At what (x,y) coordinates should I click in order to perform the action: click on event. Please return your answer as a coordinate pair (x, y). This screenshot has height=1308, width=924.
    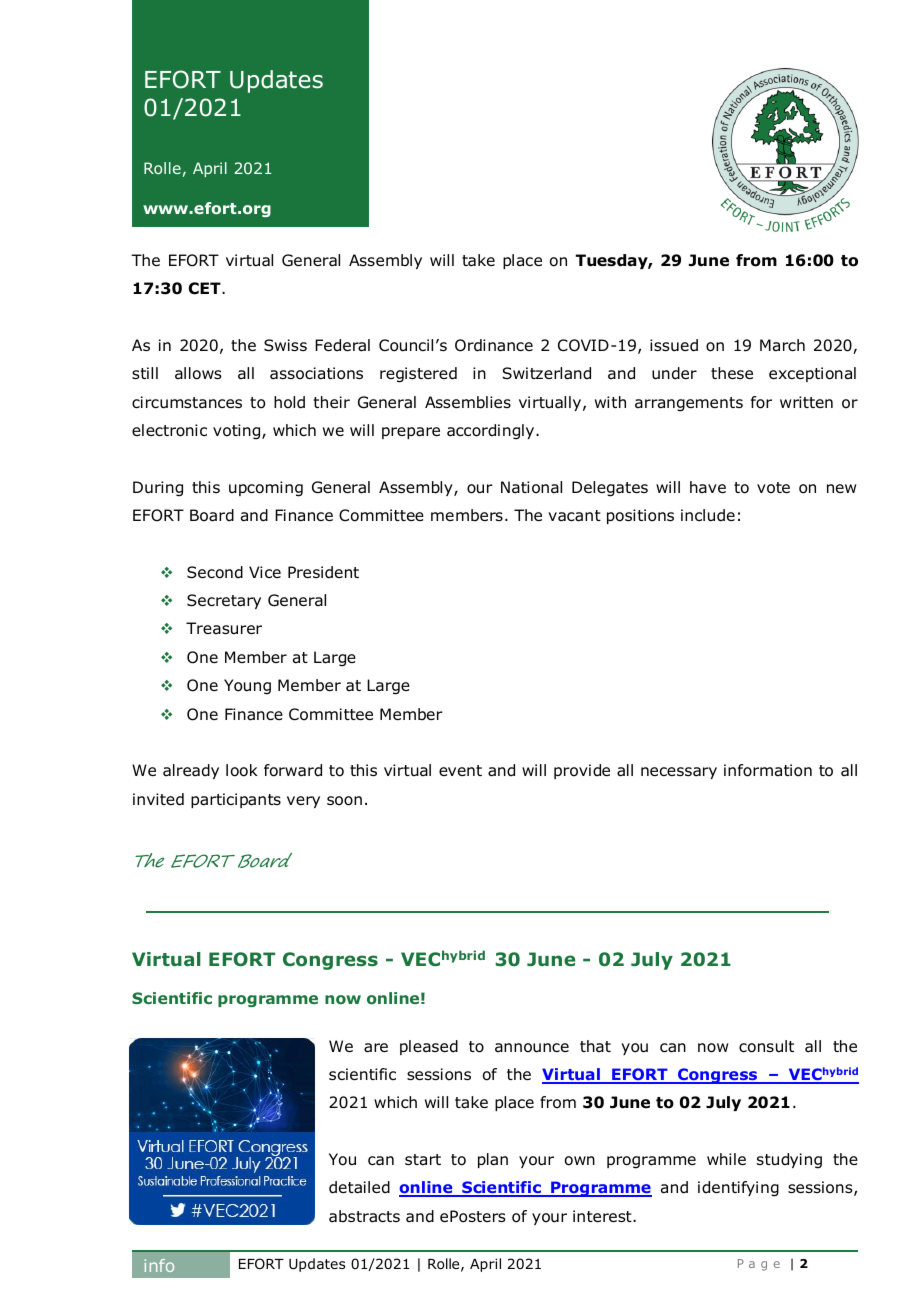
    Looking at the image, I should click on (460, 770).
